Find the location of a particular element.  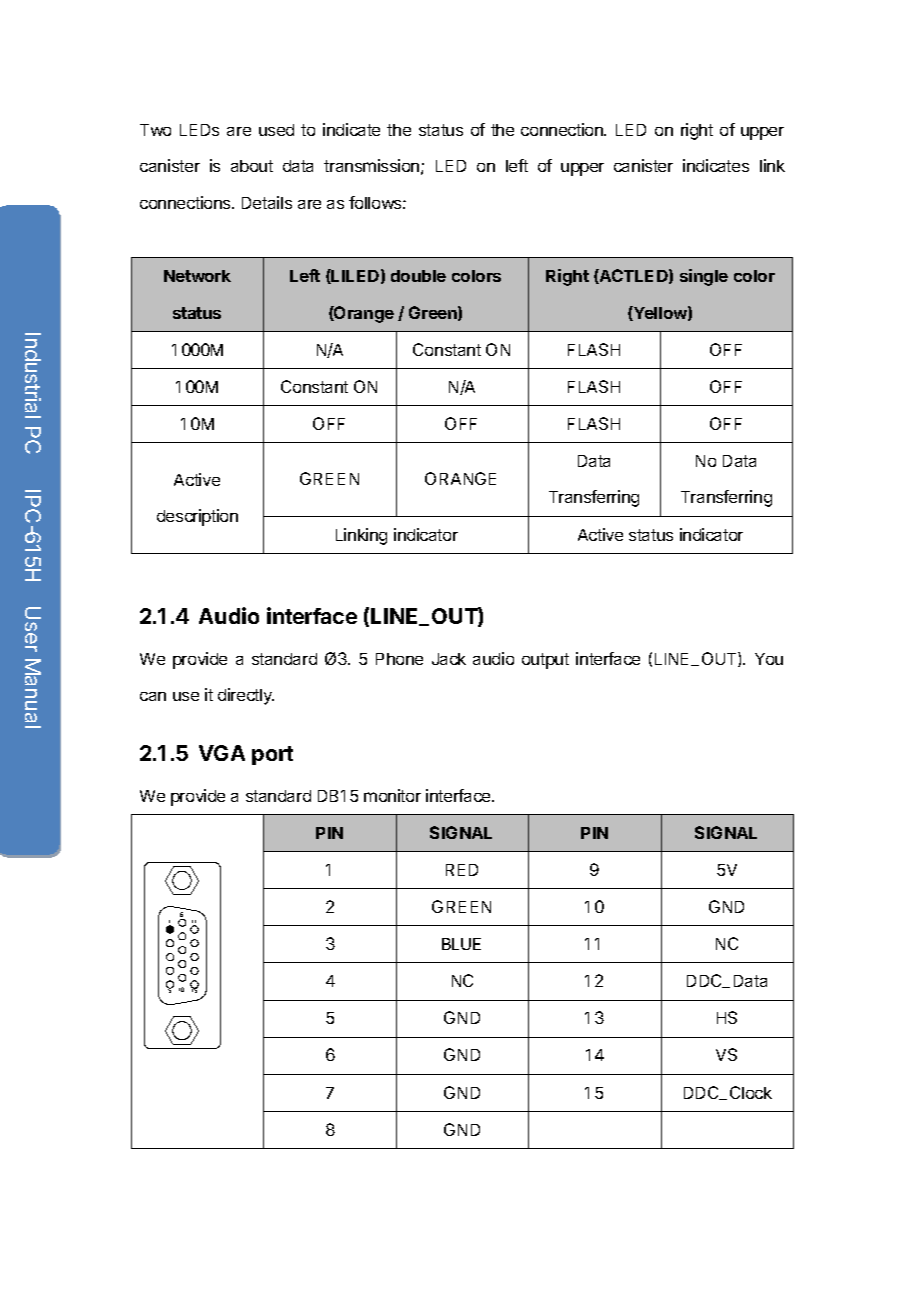

single is located at coordinates (704, 277).
